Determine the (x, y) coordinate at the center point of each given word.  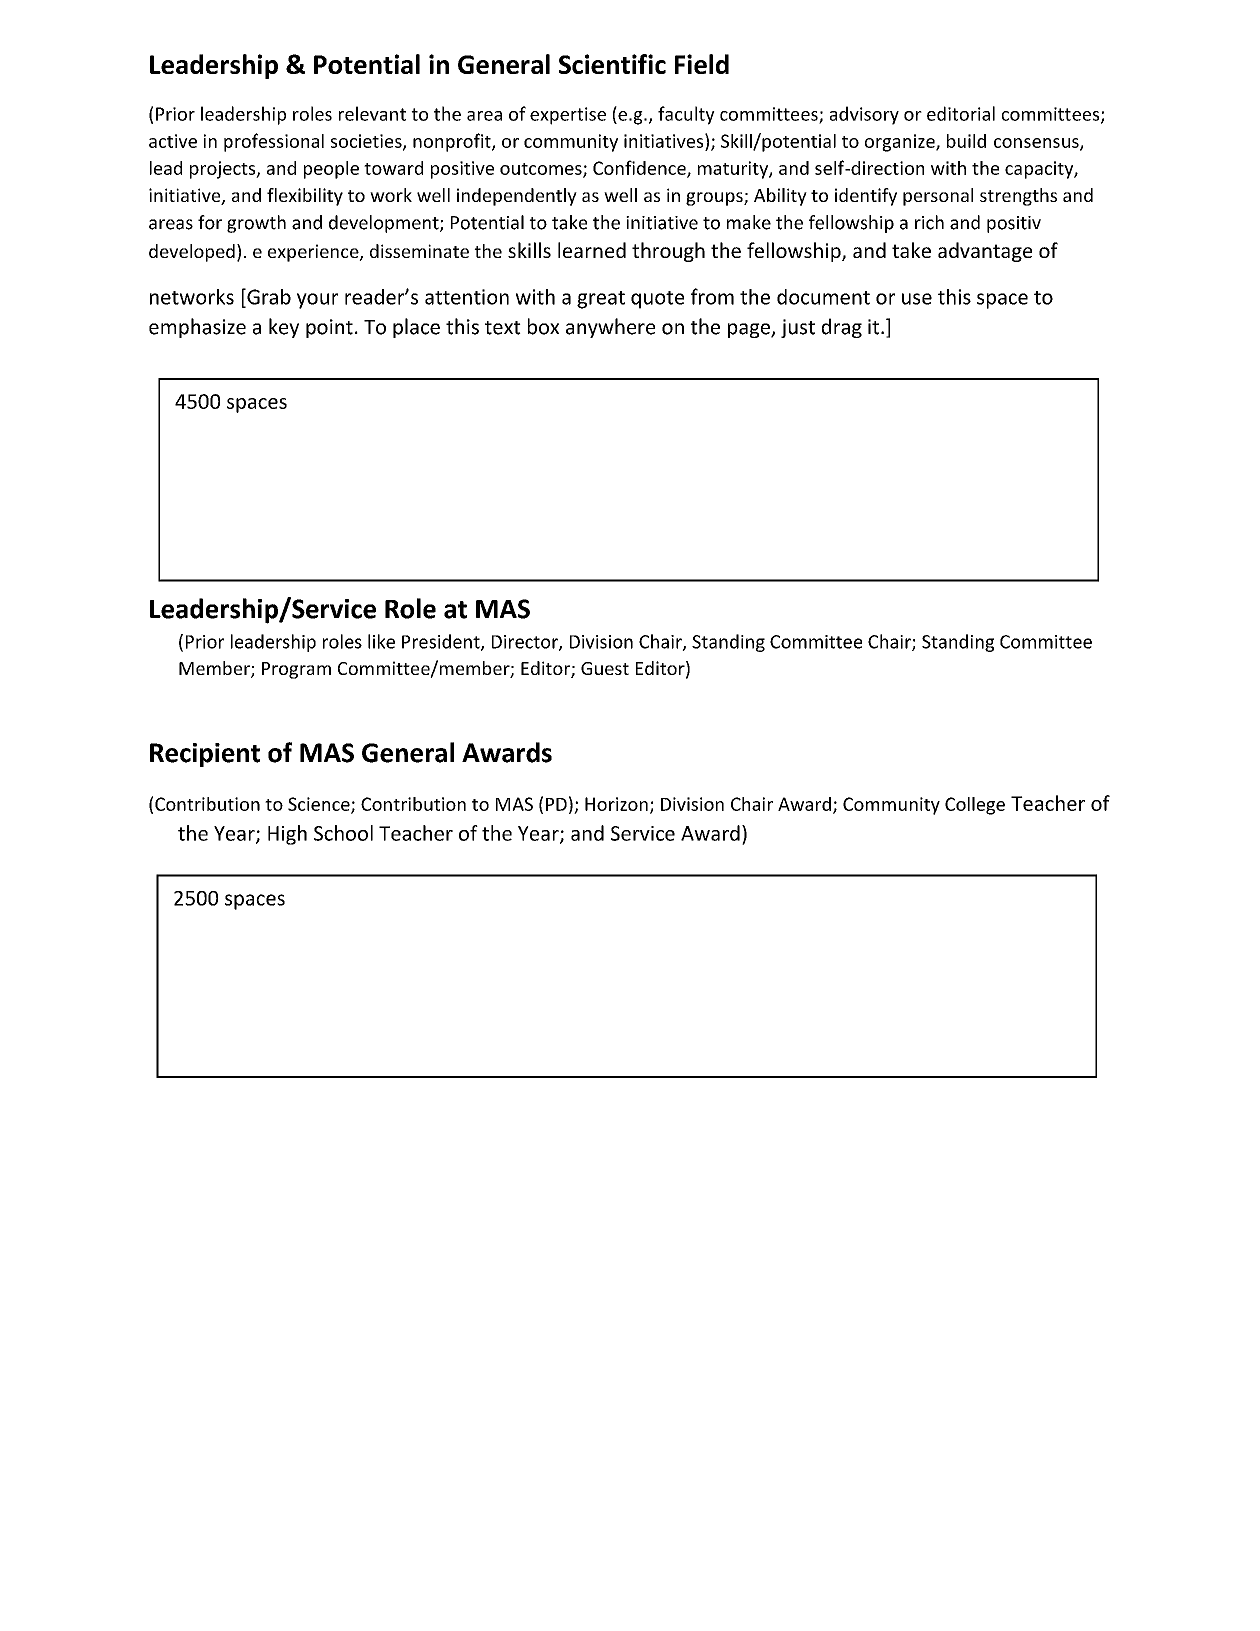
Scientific (612, 64)
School (343, 833)
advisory (864, 115)
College (975, 806)
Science (320, 805)
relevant (372, 113)
